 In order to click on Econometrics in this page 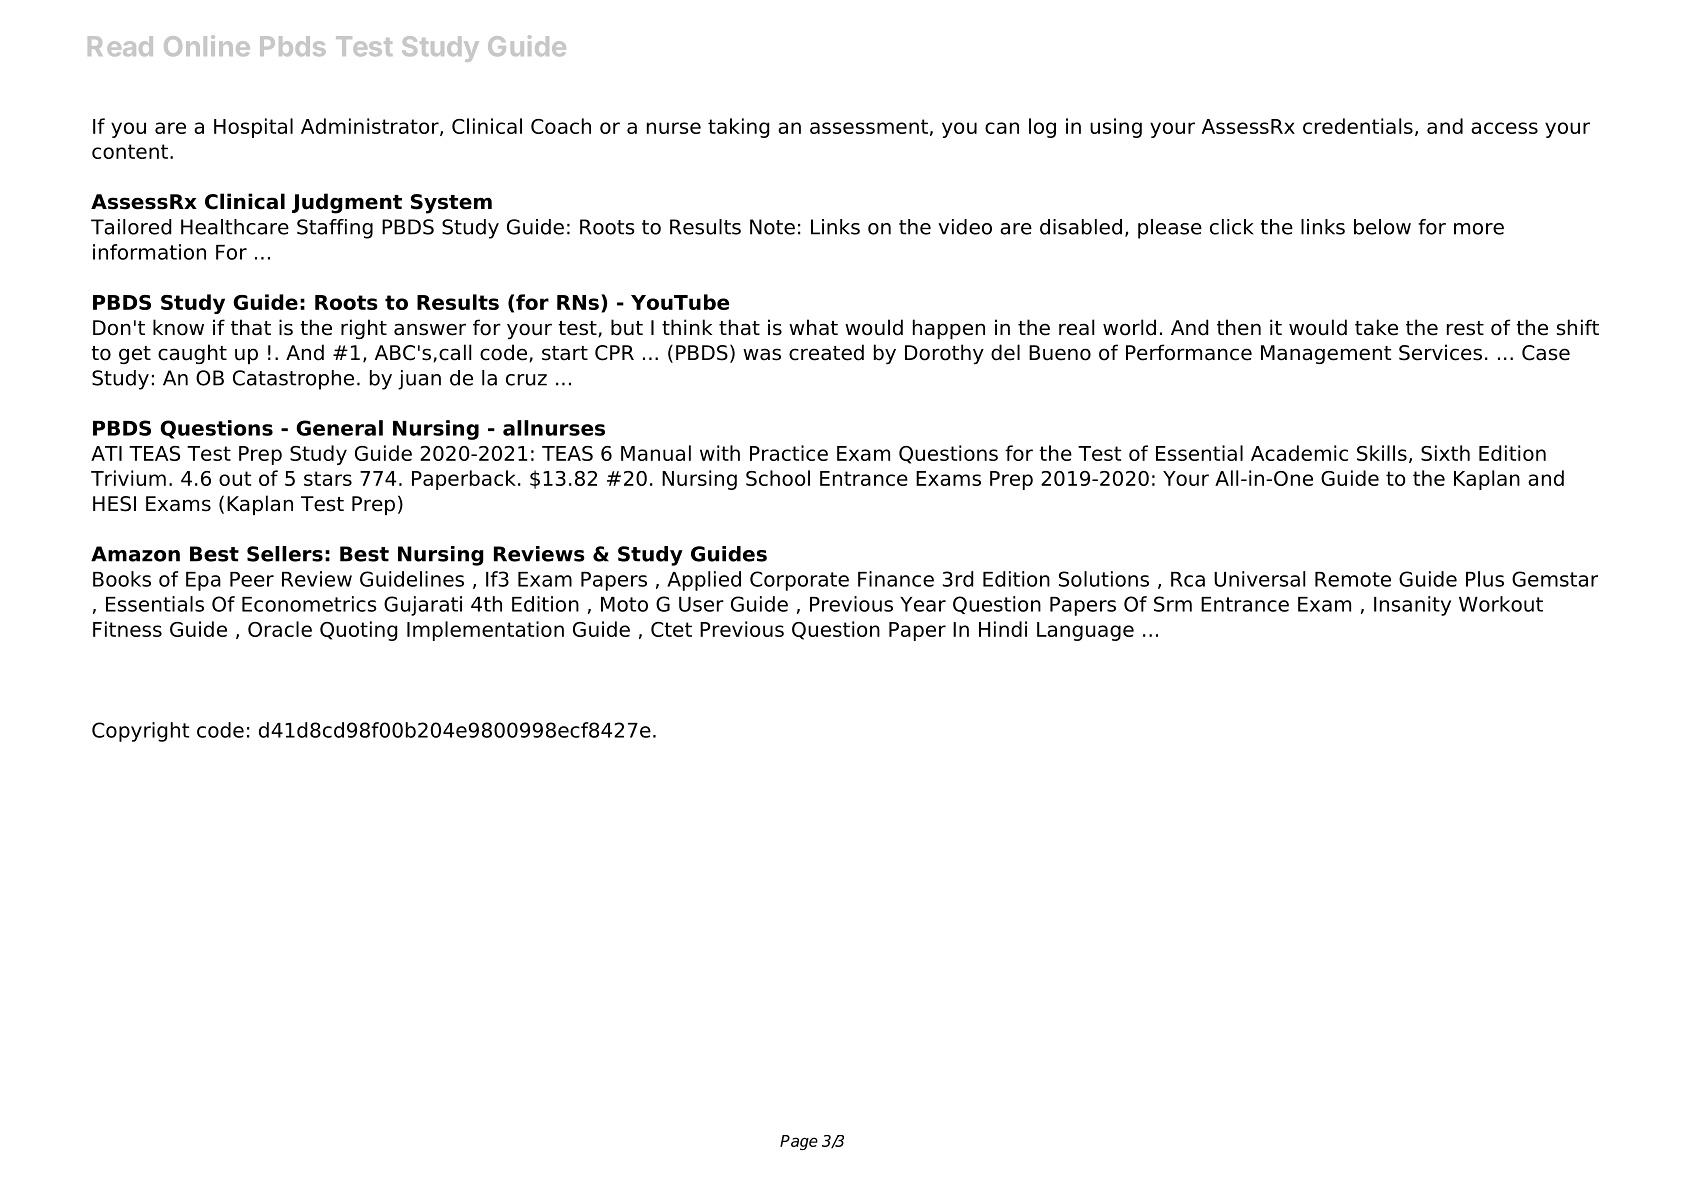, I will do `click(309, 604)`.
